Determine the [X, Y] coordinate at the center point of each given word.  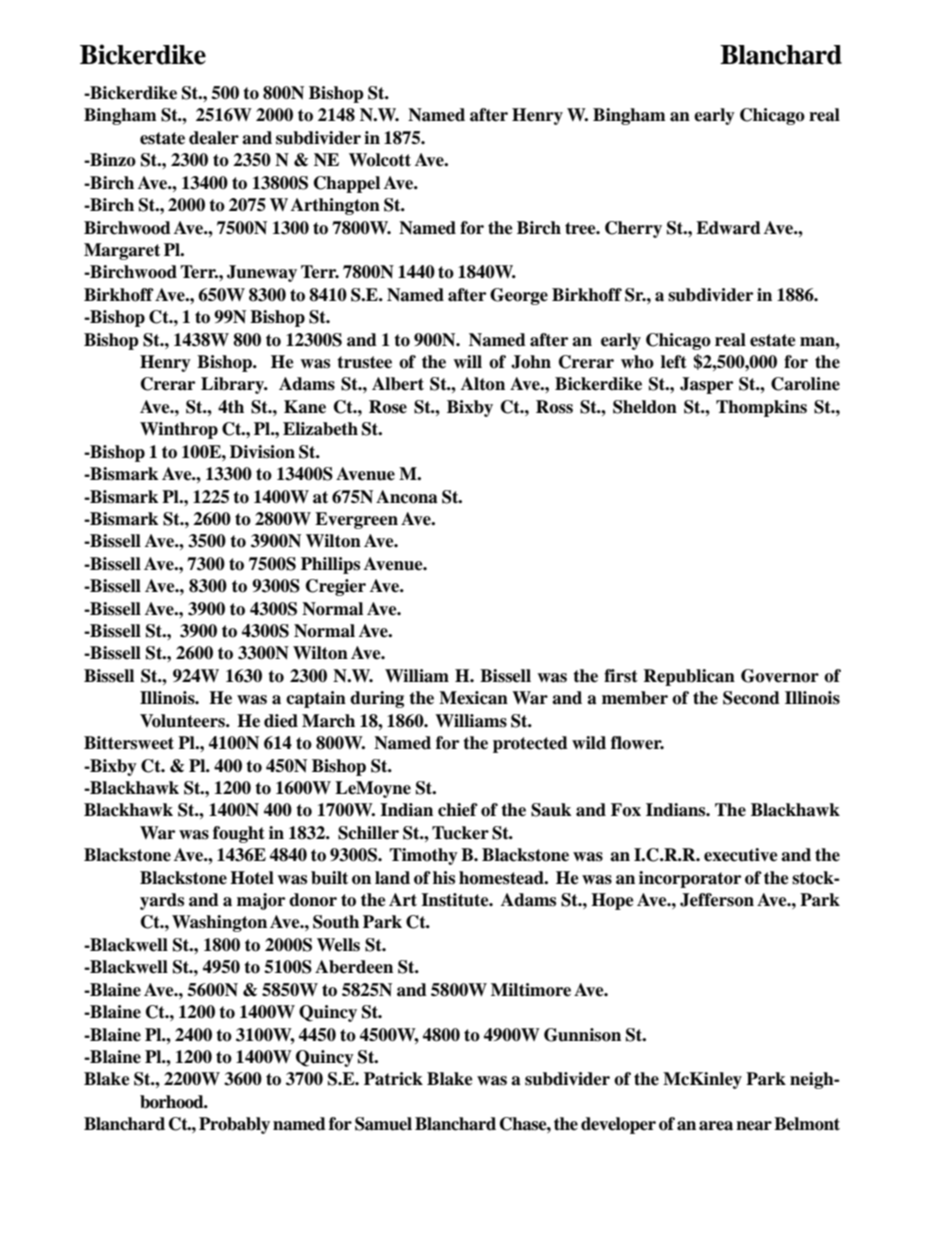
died [281, 721]
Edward [728, 228]
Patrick [393, 1079]
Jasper [706, 385]
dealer [214, 138]
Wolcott [380, 160]
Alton [483, 384]
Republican [689, 677]
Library [234, 385]
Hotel [252, 878]
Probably [234, 1125]
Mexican [473, 698]
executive [741, 855]
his [444, 878]
